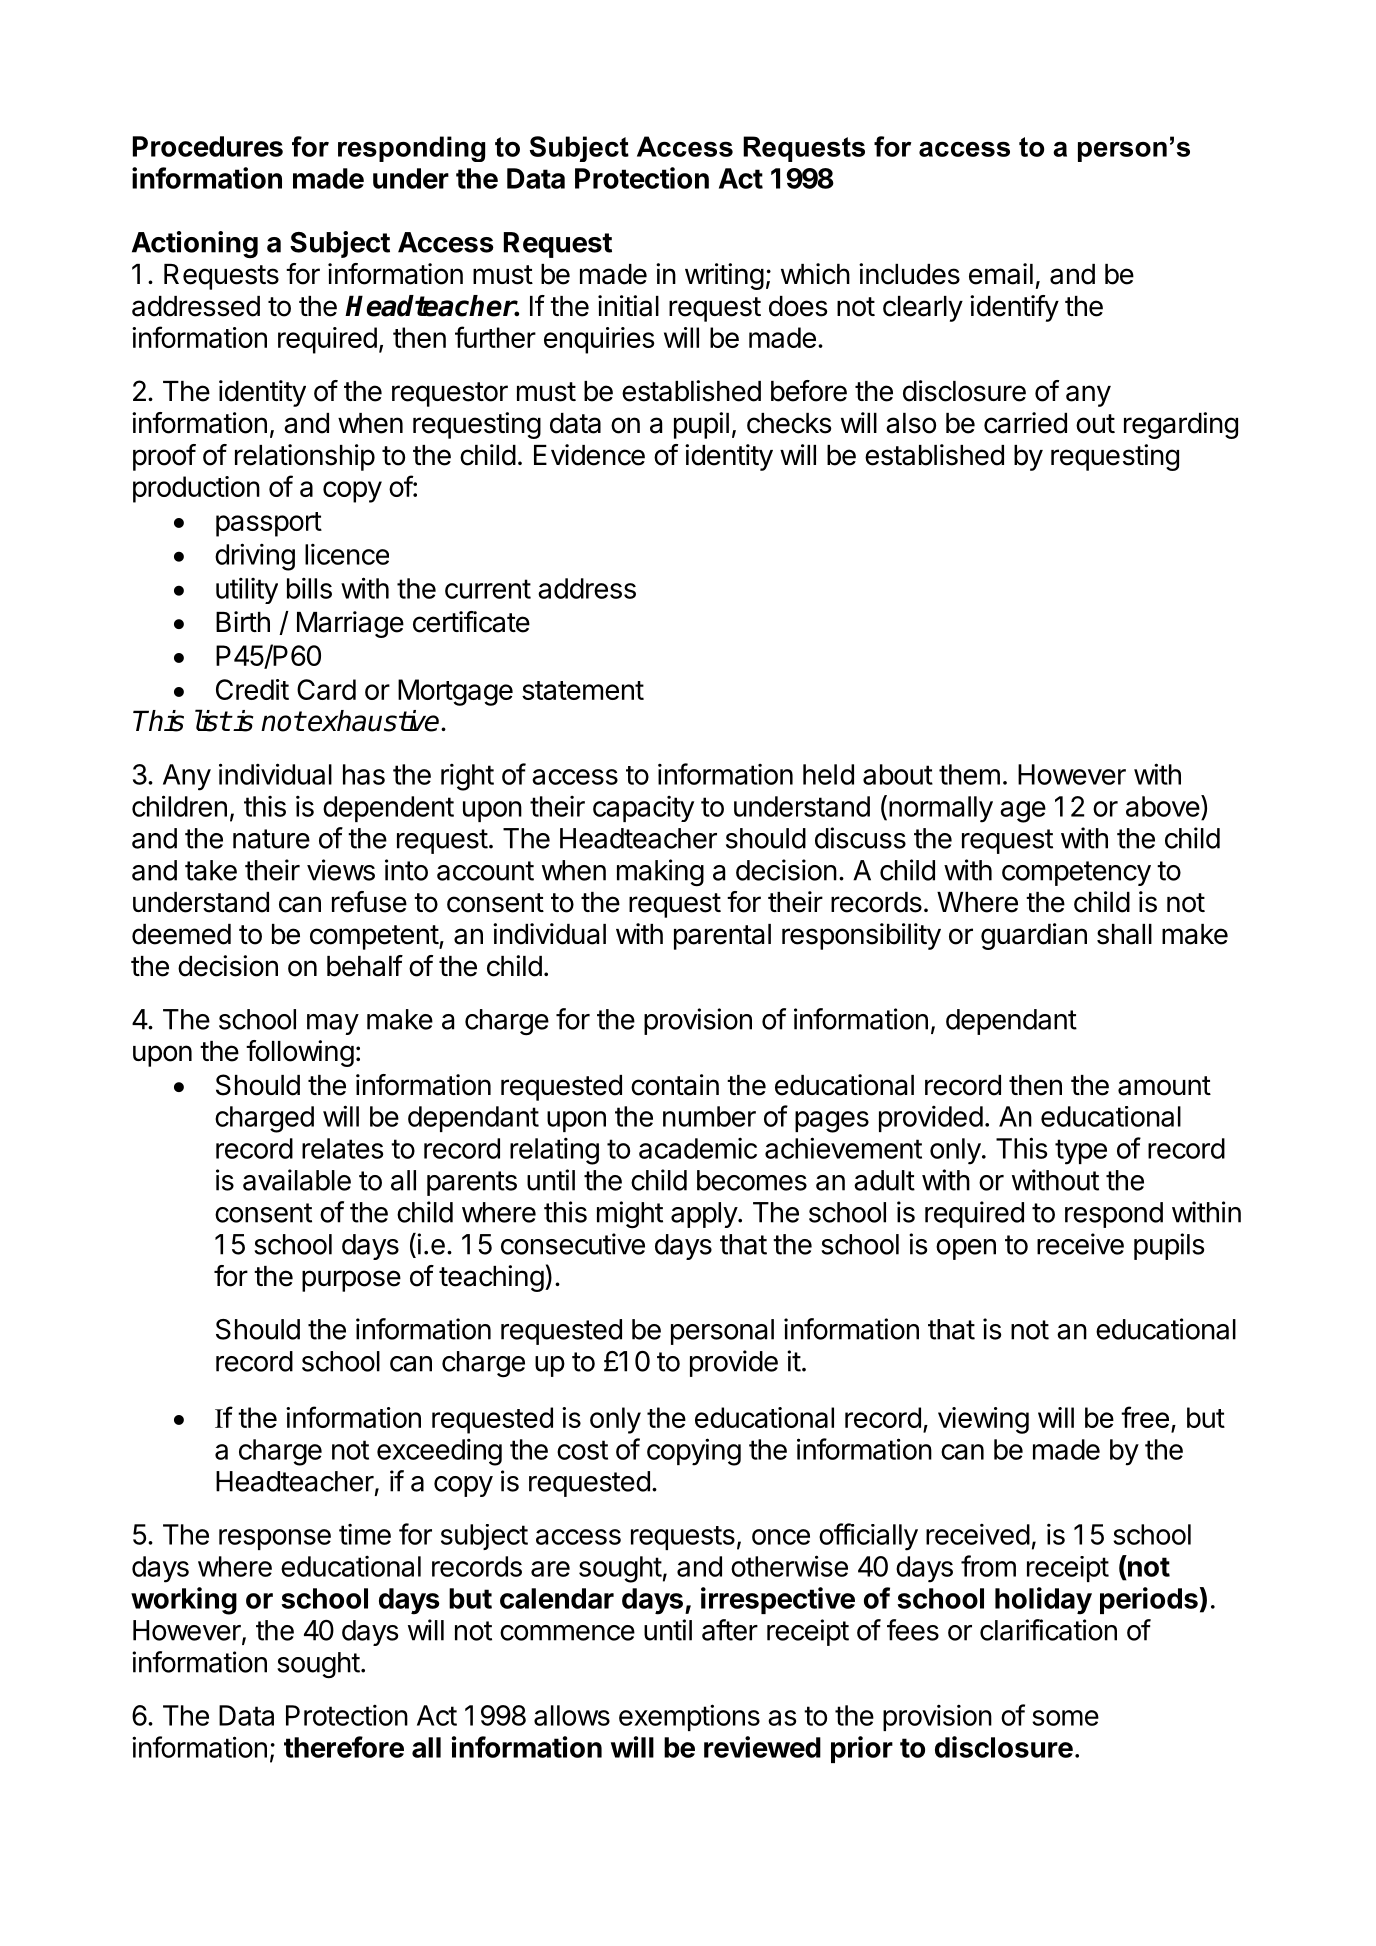 This image has height=1946, width=1376. I want to click on exemptions, so click(689, 1717).
